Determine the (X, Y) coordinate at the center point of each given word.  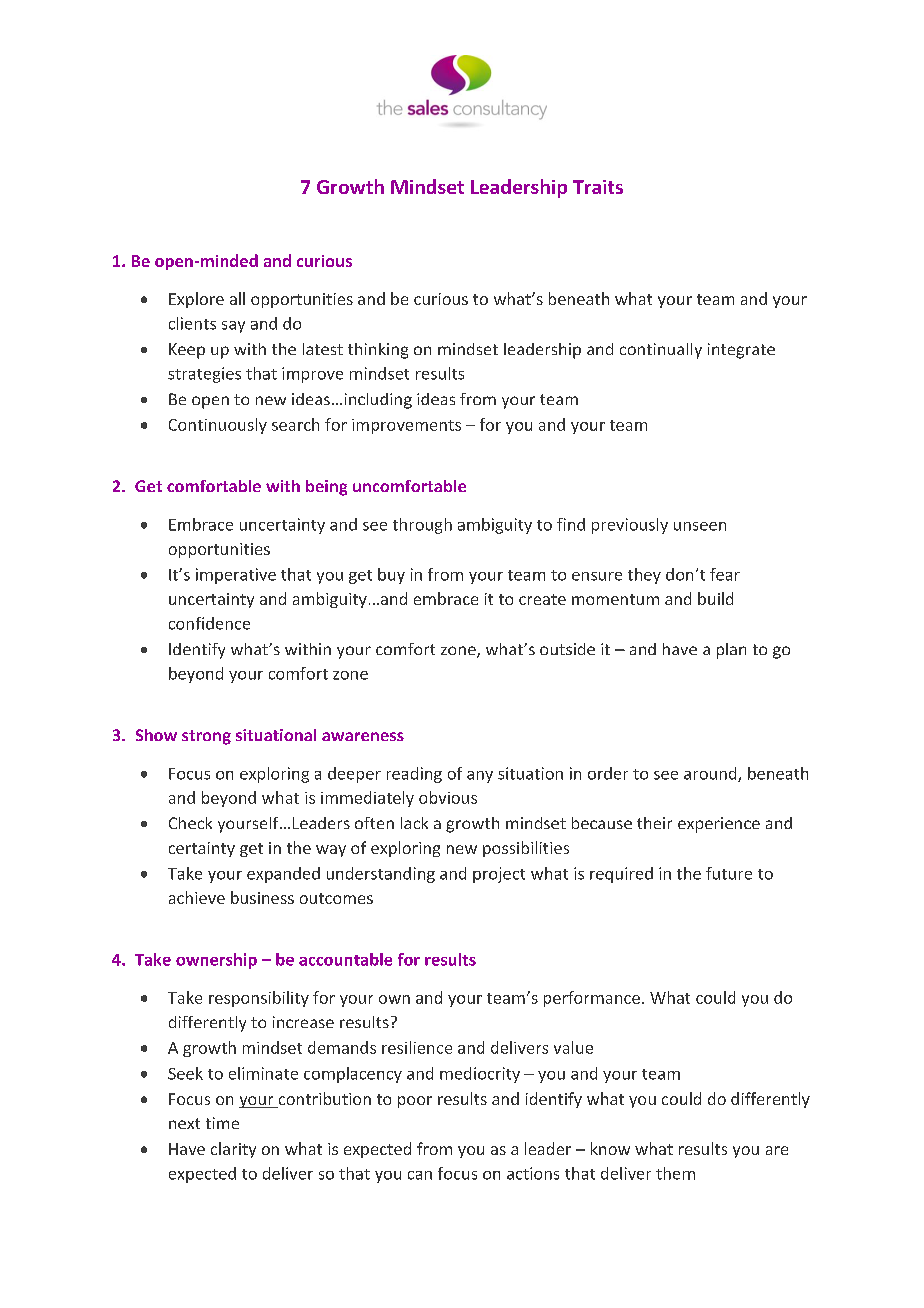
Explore (196, 300)
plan (731, 651)
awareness (363, 736)
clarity (233, 1150)
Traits (598, 187)
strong (206, 737)
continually (661, 351)
